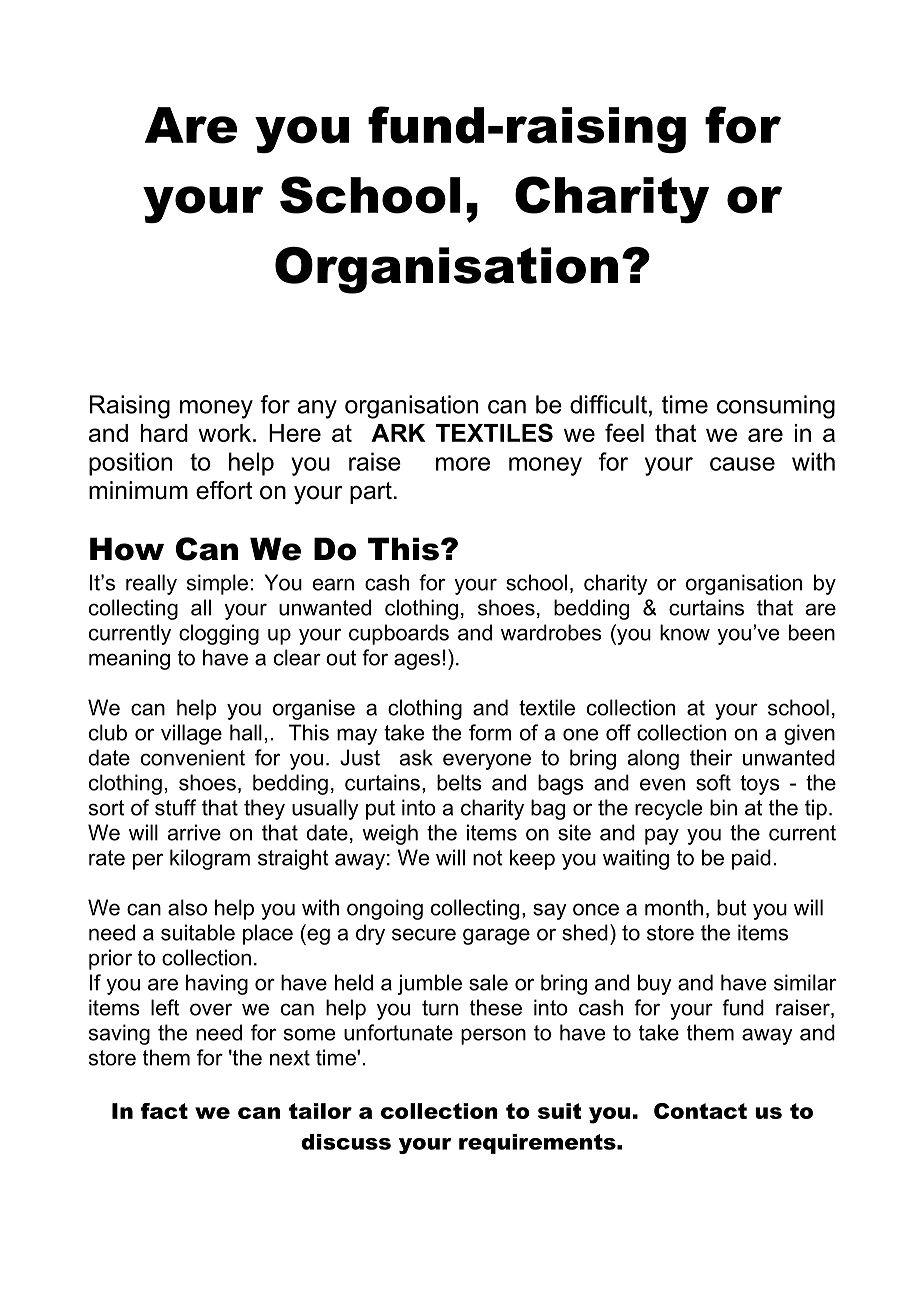  Describe the element at coordinates (398, 433) in the page. I see `ARK` at that location.
